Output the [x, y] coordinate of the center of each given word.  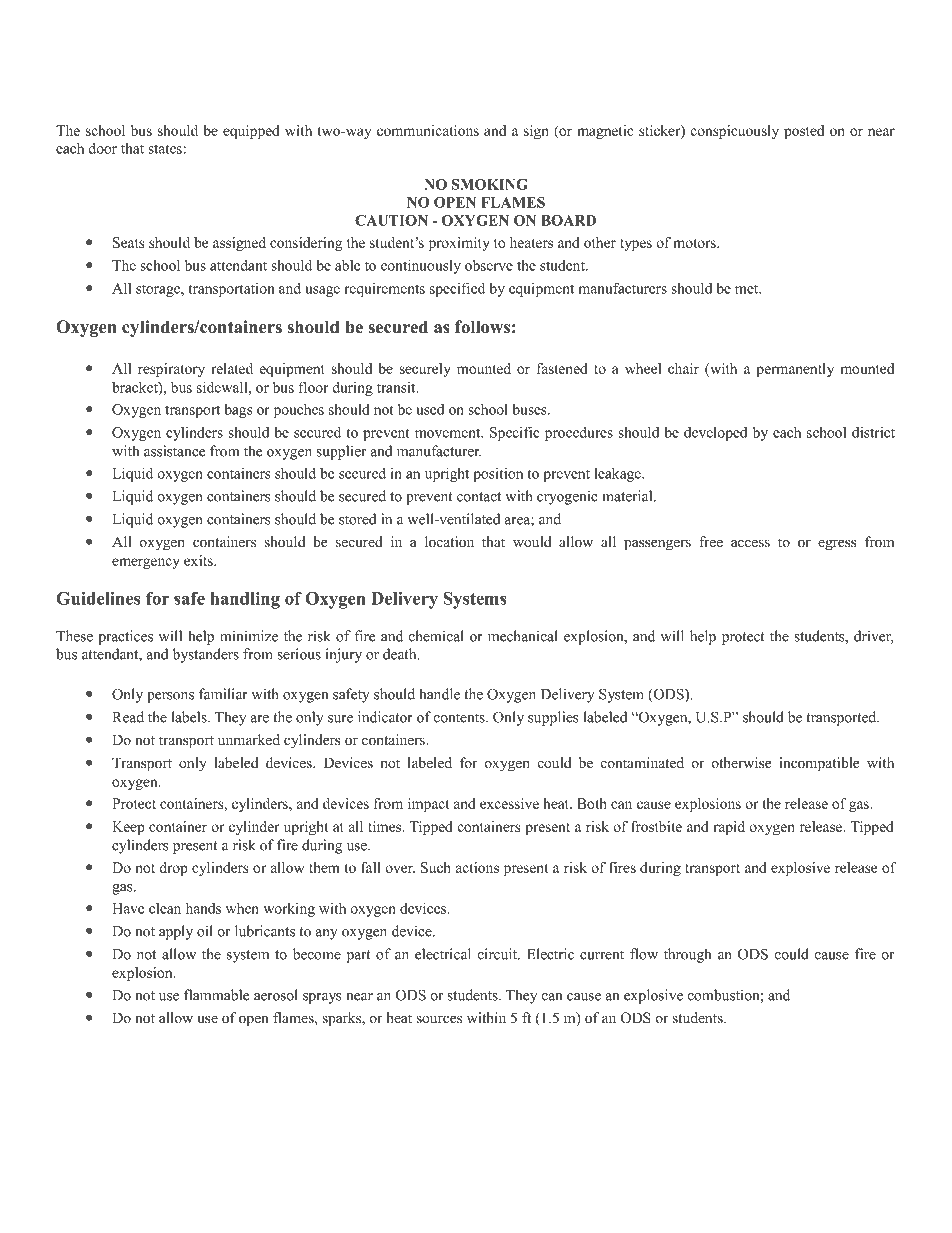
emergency [146, 563]
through [687, 955]
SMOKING [490, 184]
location [449, 542]
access [750, 543]
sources [439, 1019]
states [165, 149]
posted [804, 132]
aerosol [276, 995]
